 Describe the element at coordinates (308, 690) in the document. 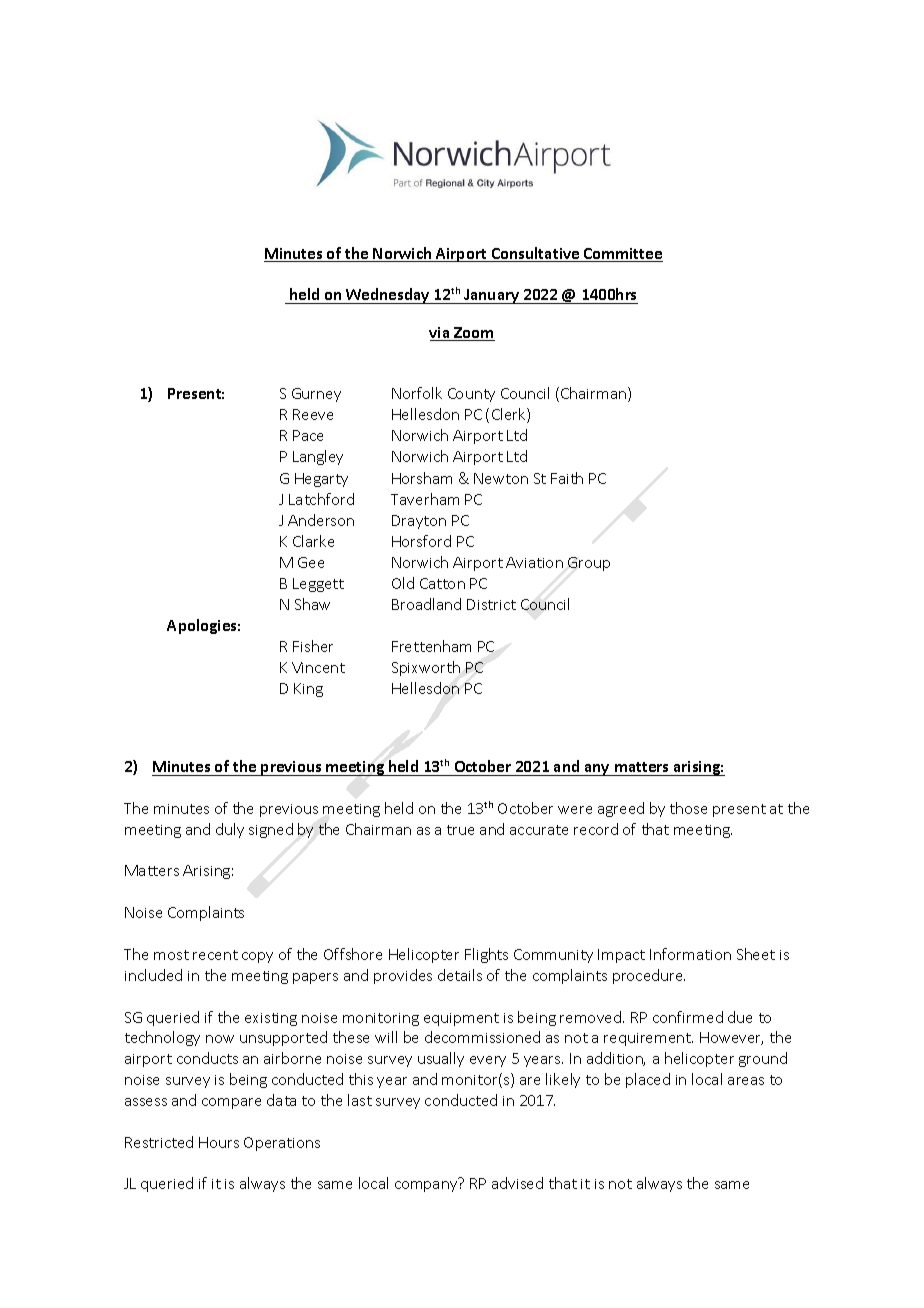

I see `King` at that location.
